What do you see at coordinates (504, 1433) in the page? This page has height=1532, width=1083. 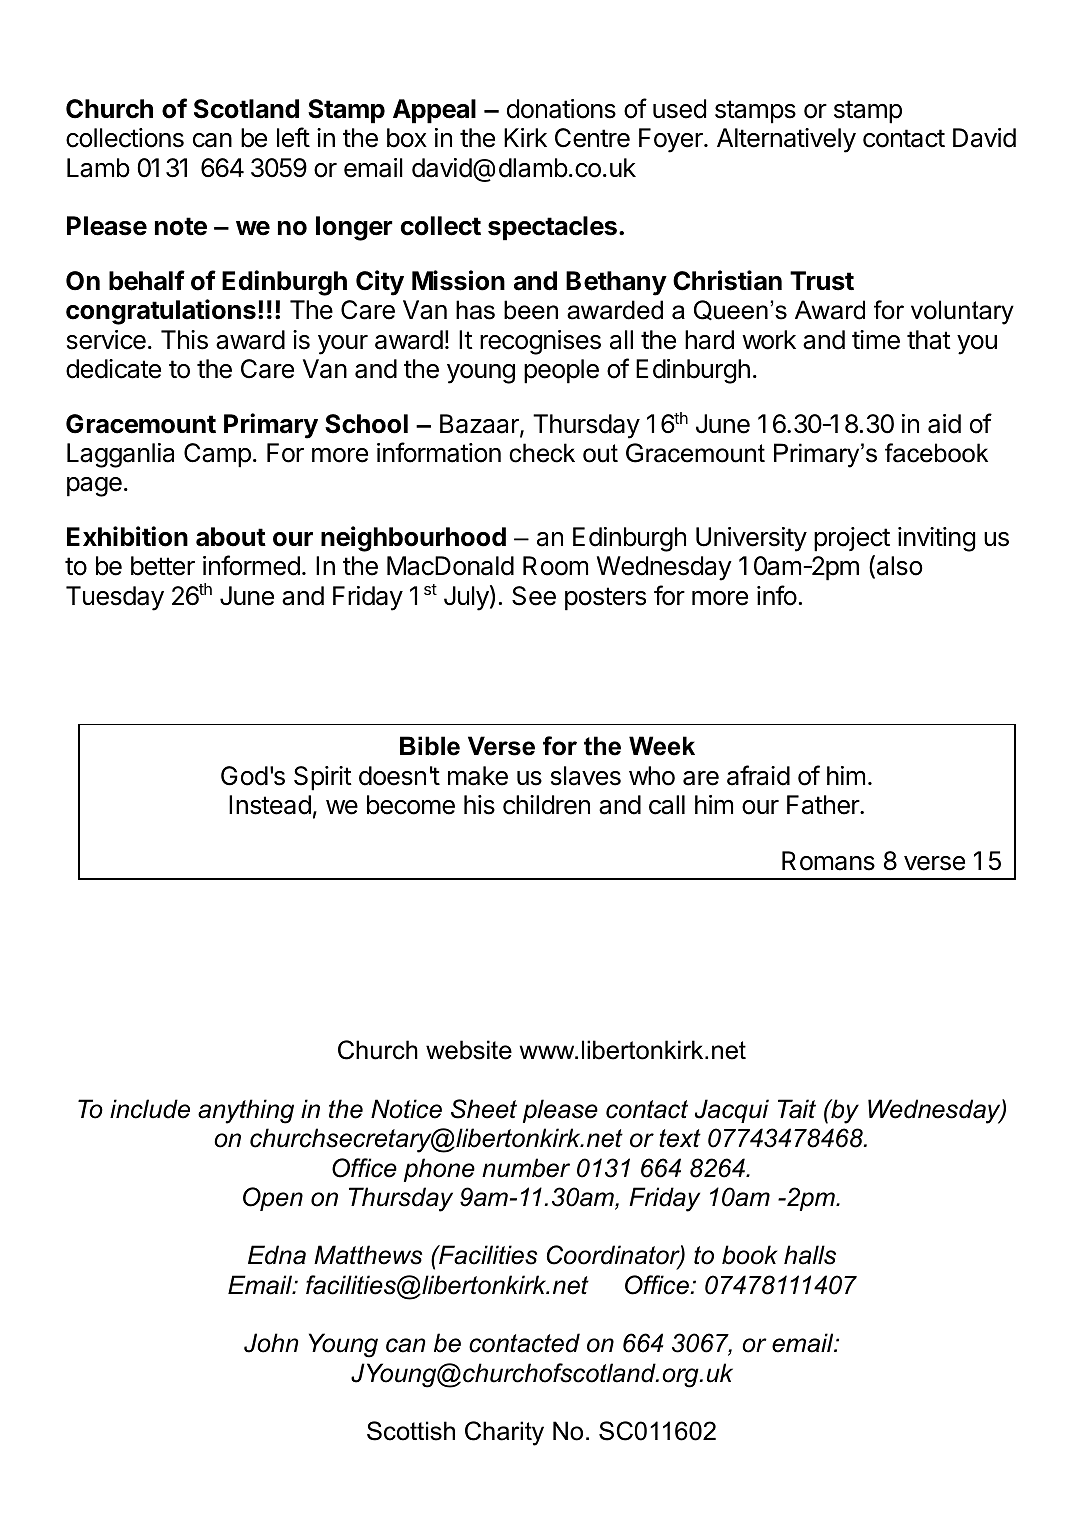 I see `Charity` at bounding box center [504, 1433].
